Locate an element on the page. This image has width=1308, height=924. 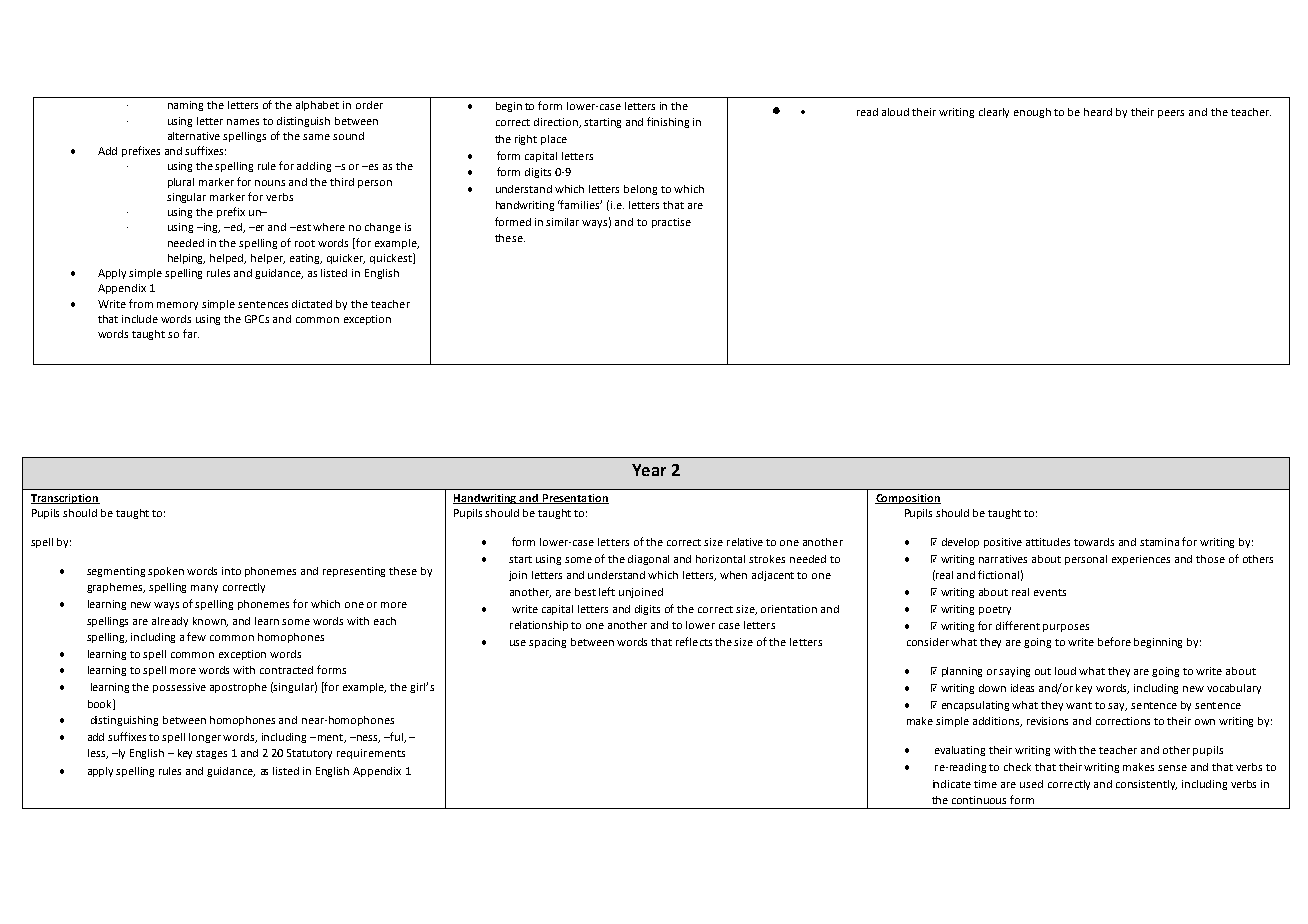
dictated is located at coordinates (312, 304).
